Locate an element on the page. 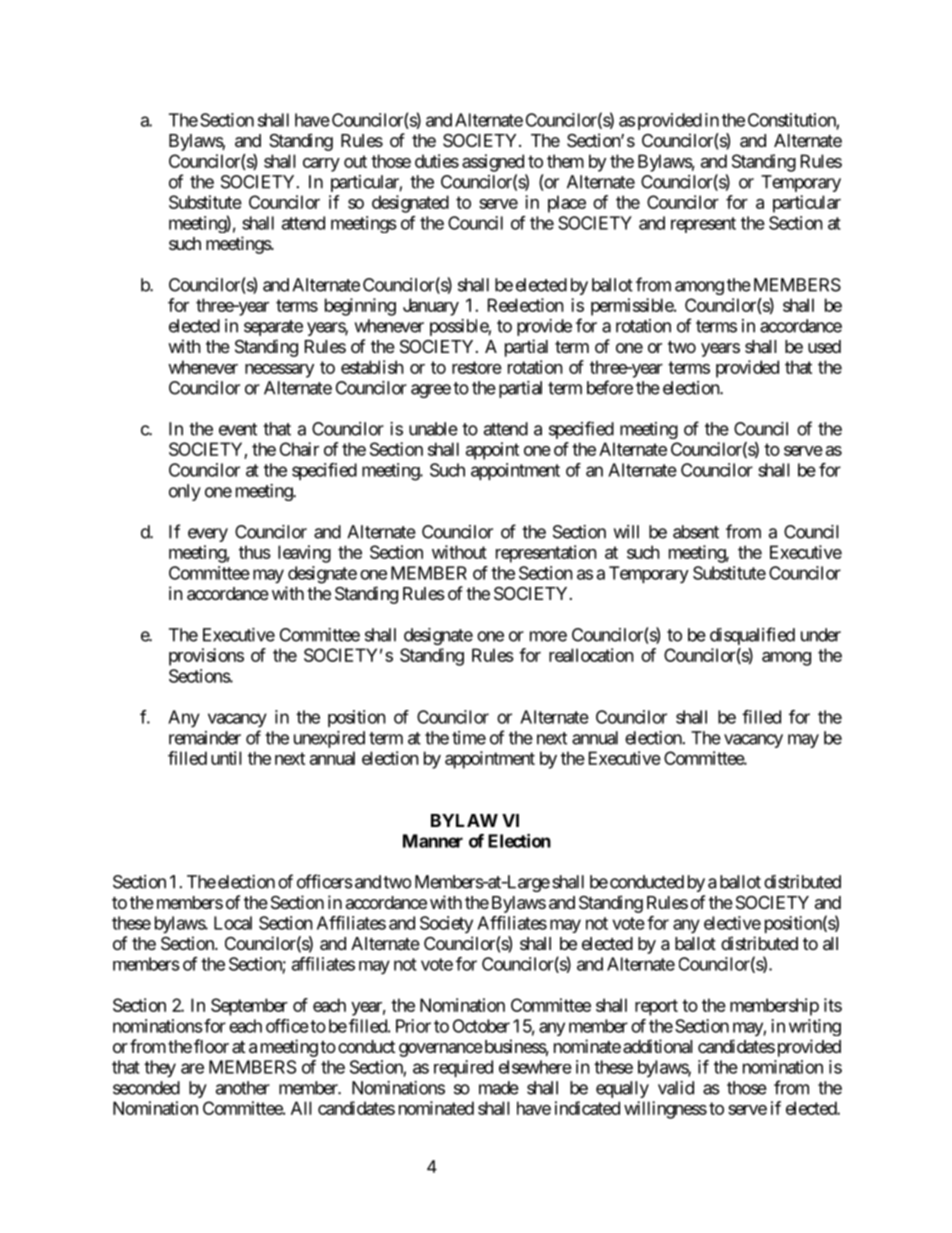 This page has width=952, height=1233. assigned is located at coordinates (493, 163).
